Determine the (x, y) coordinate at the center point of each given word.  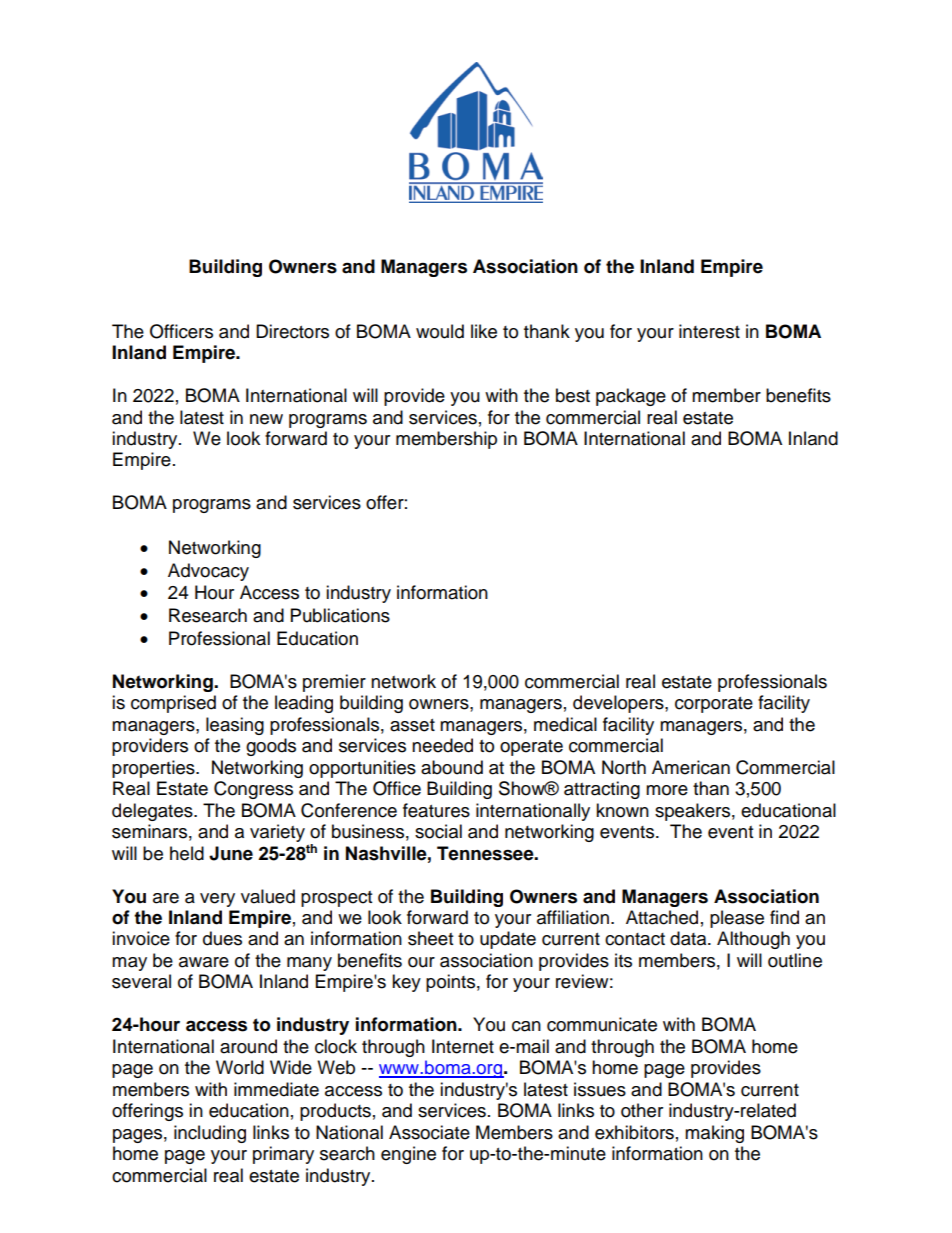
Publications (340, 615)
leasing (235, 726)
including (210, 1134)
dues (222, 938)
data (689, 938)
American (691, 767)
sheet (430, 938)
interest (709, 331)
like (484, 331)
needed (442, 745)
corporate (714, 705)
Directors (292, 331)
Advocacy (208, 572)
